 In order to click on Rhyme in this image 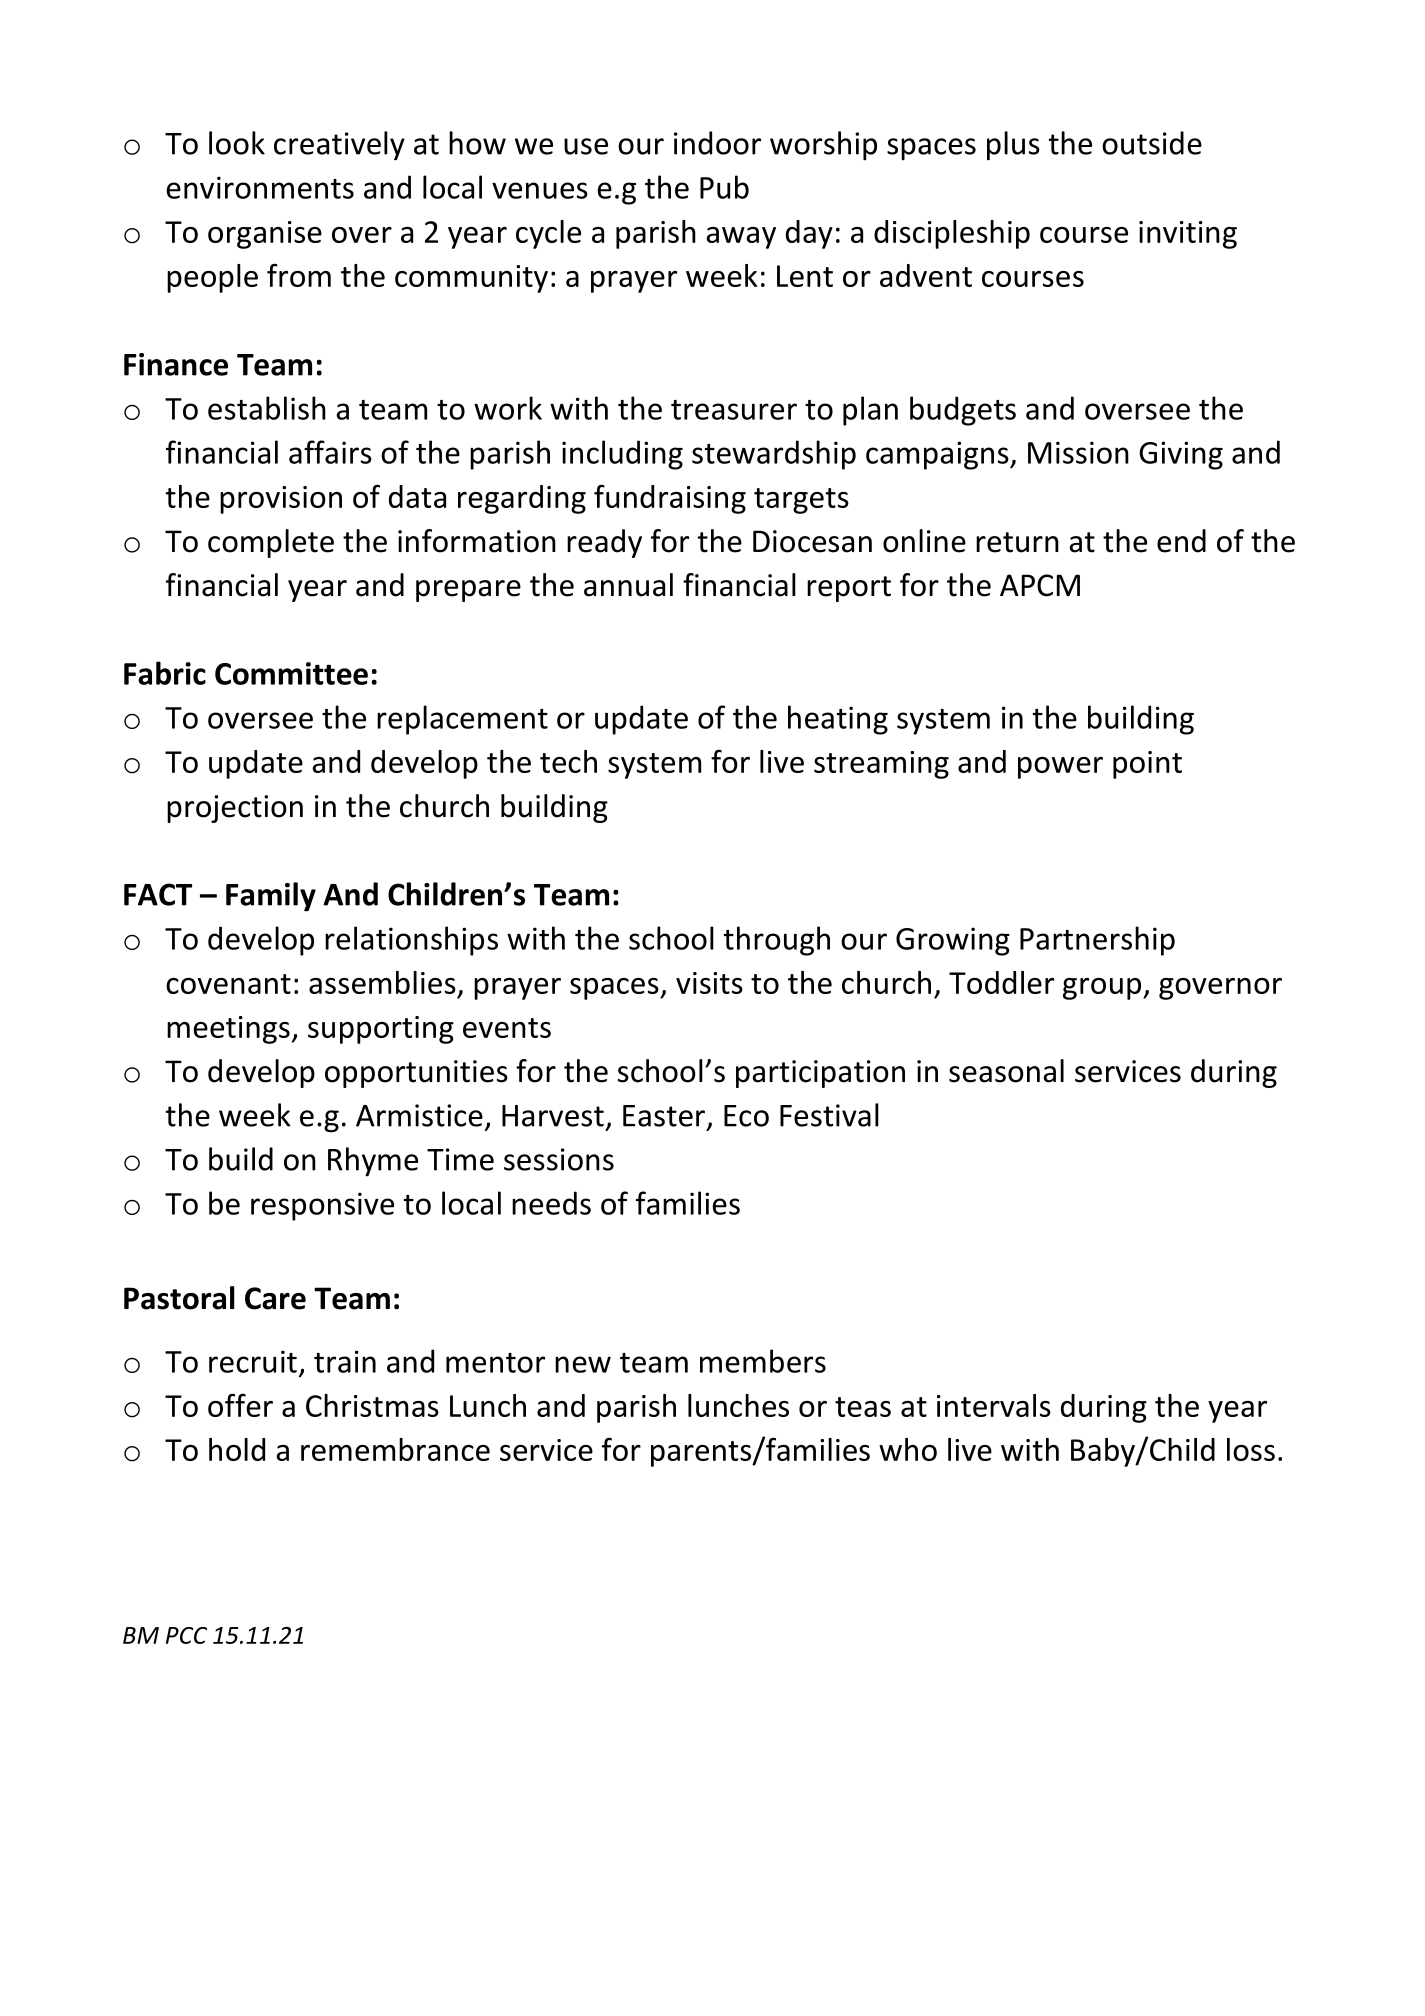, I will do `click(373, 1162)`.
